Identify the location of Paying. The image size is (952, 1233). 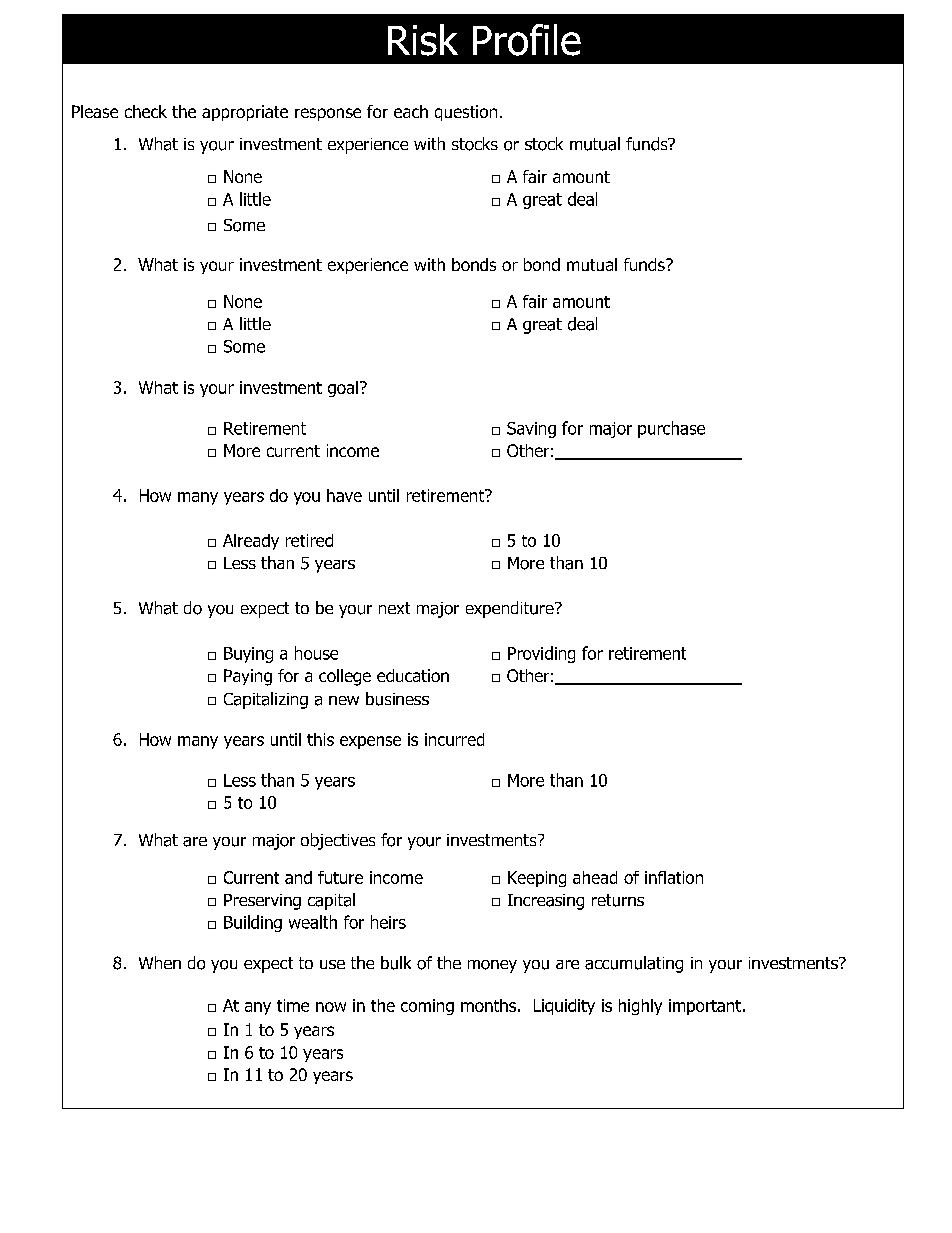
(248, 677).
